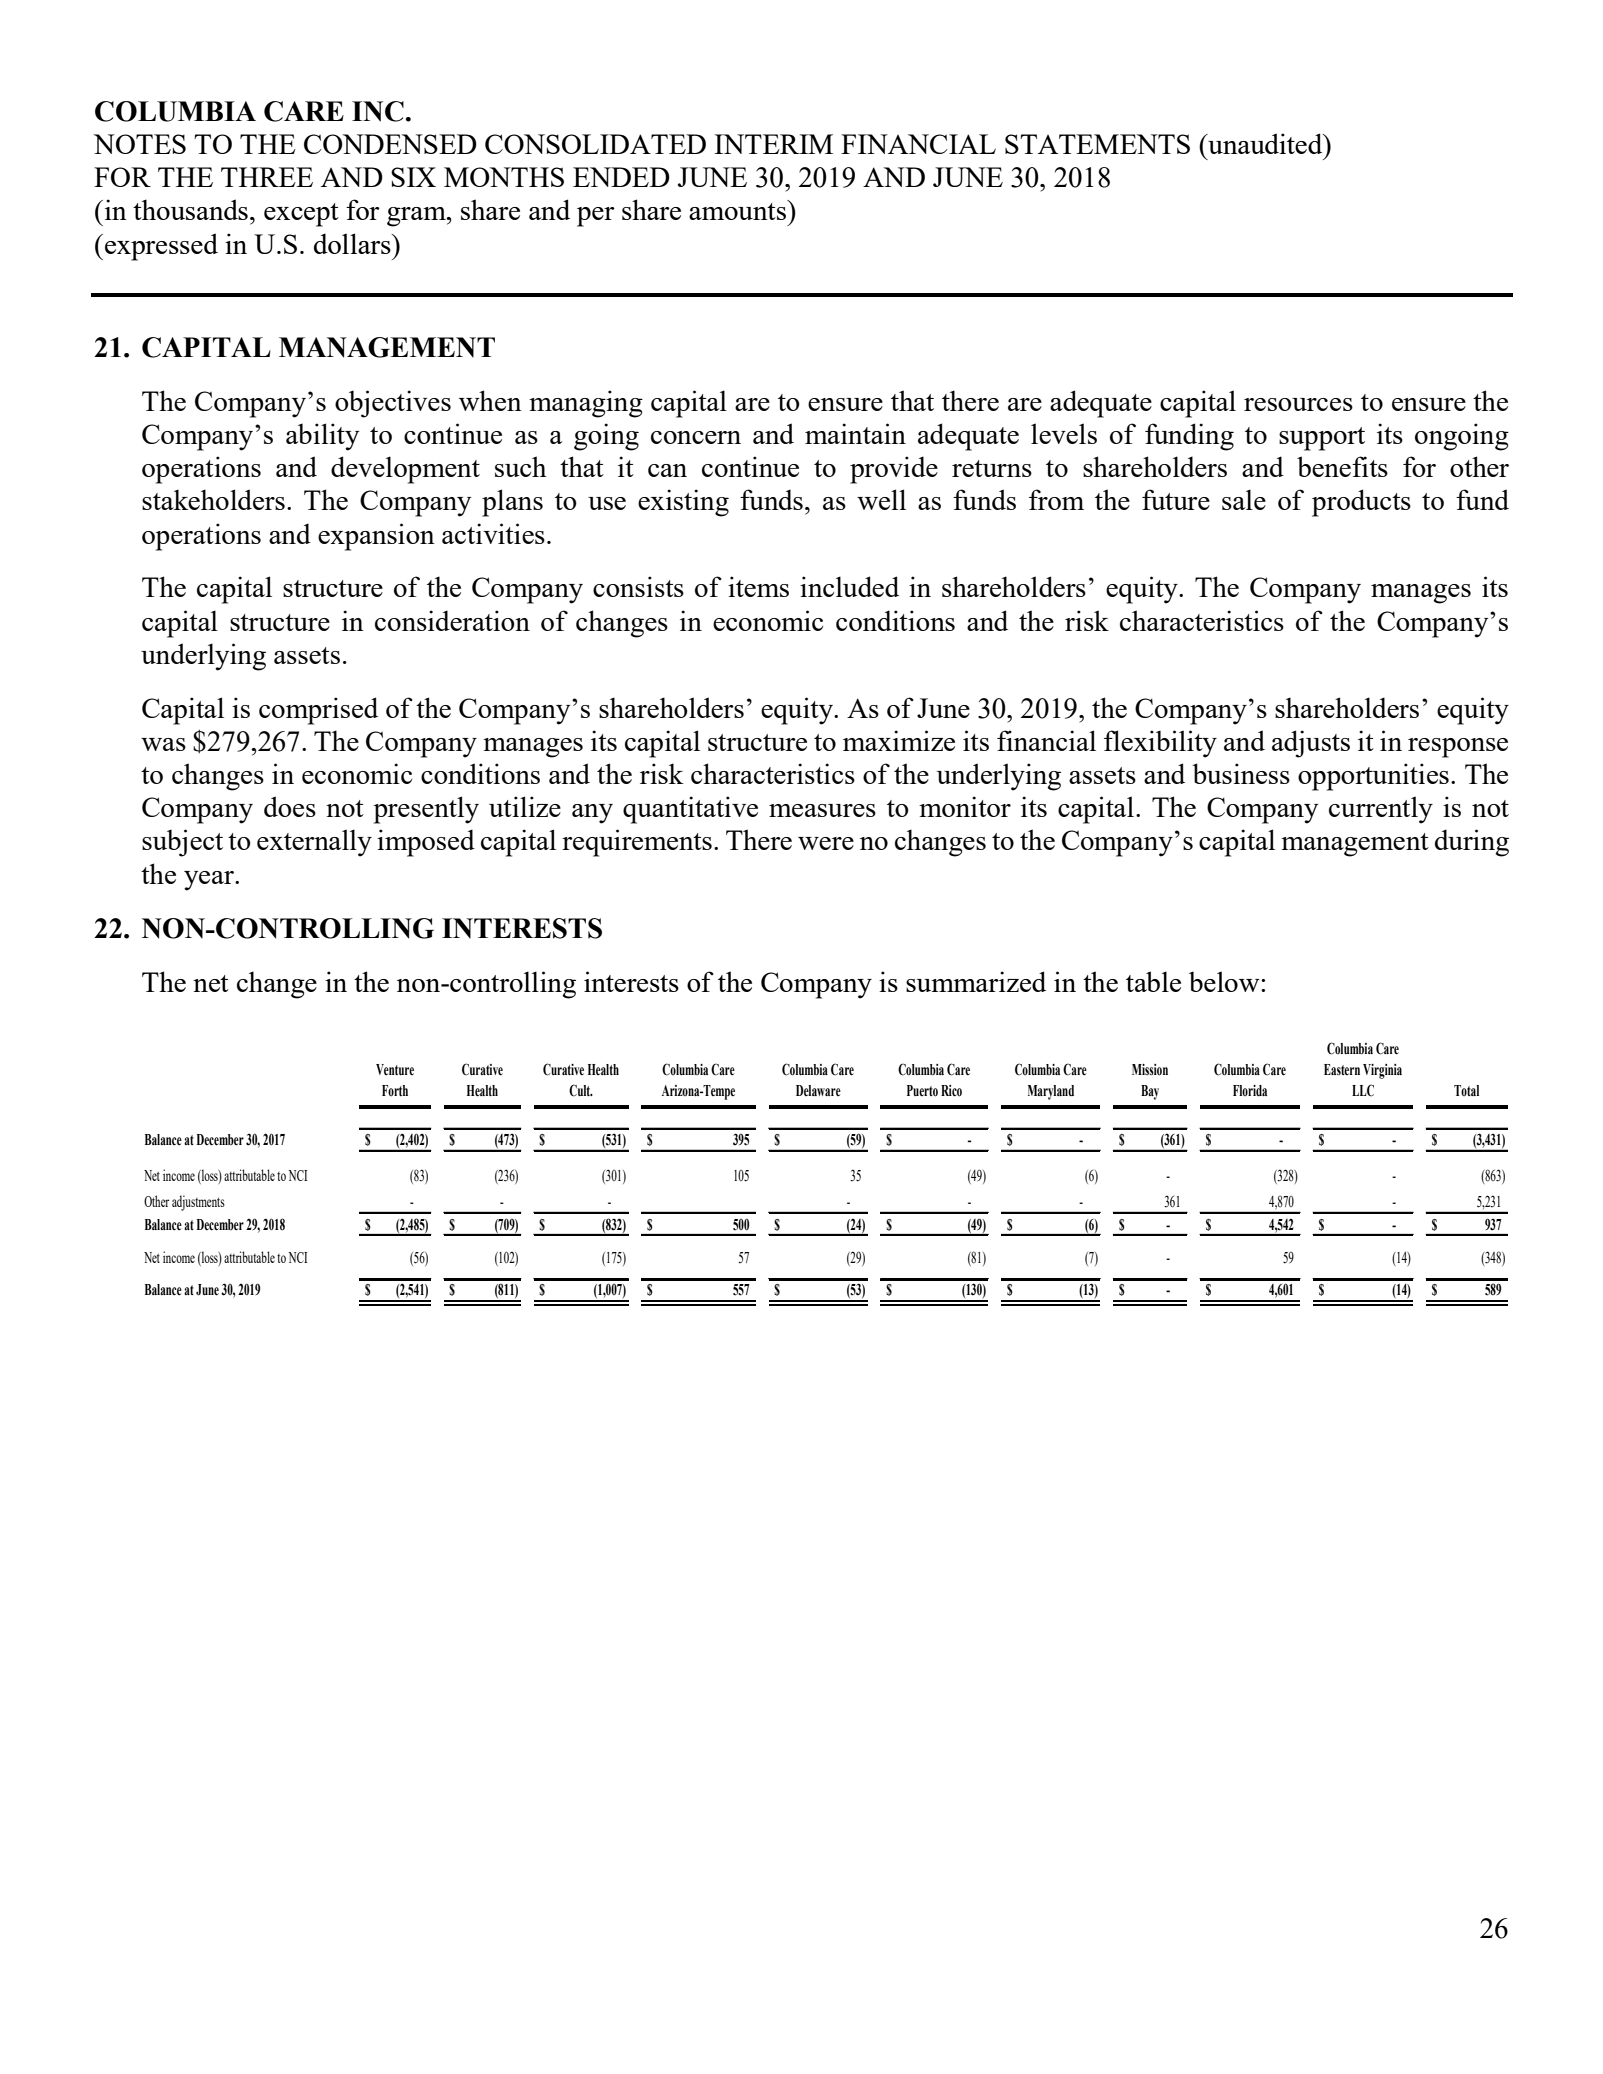 The width and height of the document is (1603, 2074). What do you see at coordinates (314, 843) in the document?
I see `externally` at bounding box center [314, 843].
